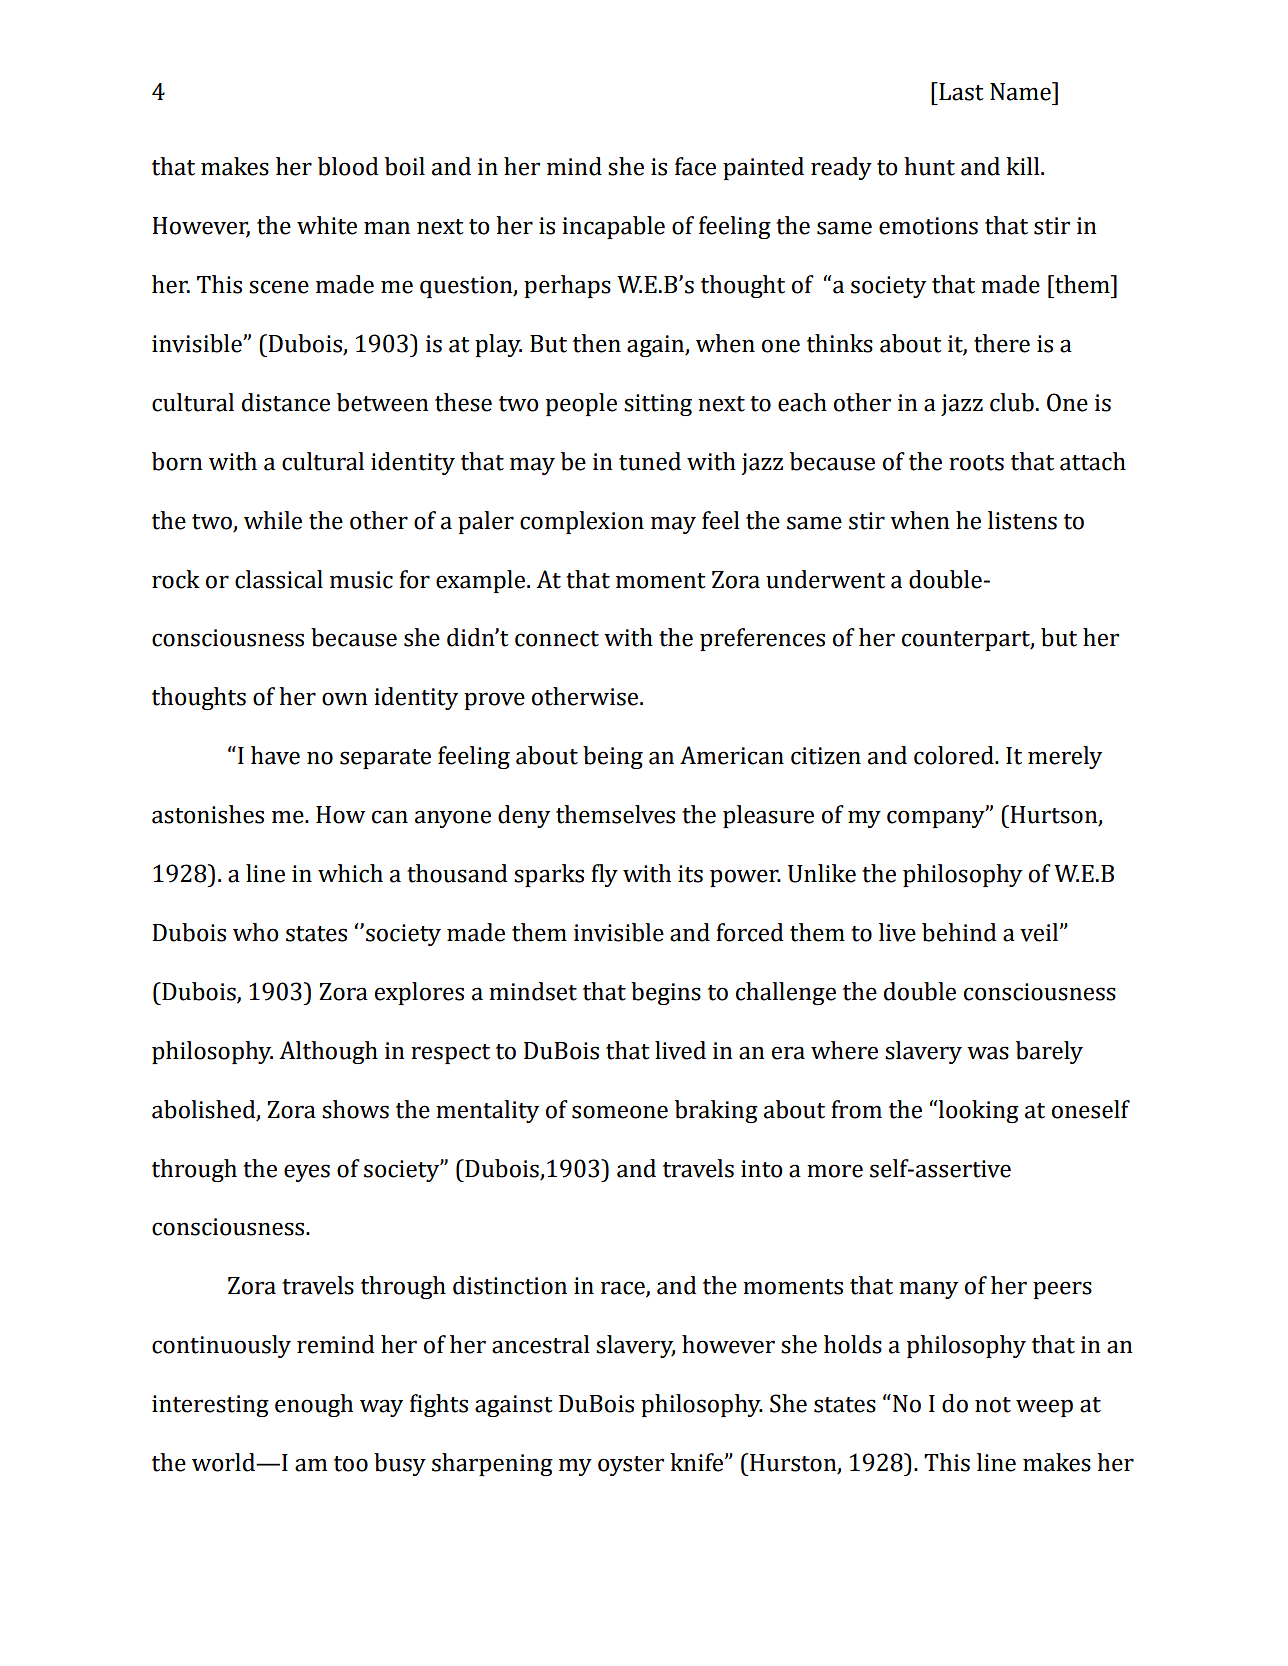 This screenshot has width=1288, height=1666. What do you see at coordinates (988, 1053) in the screenshot?
I see `was` at bounding box center [988, 1053].
